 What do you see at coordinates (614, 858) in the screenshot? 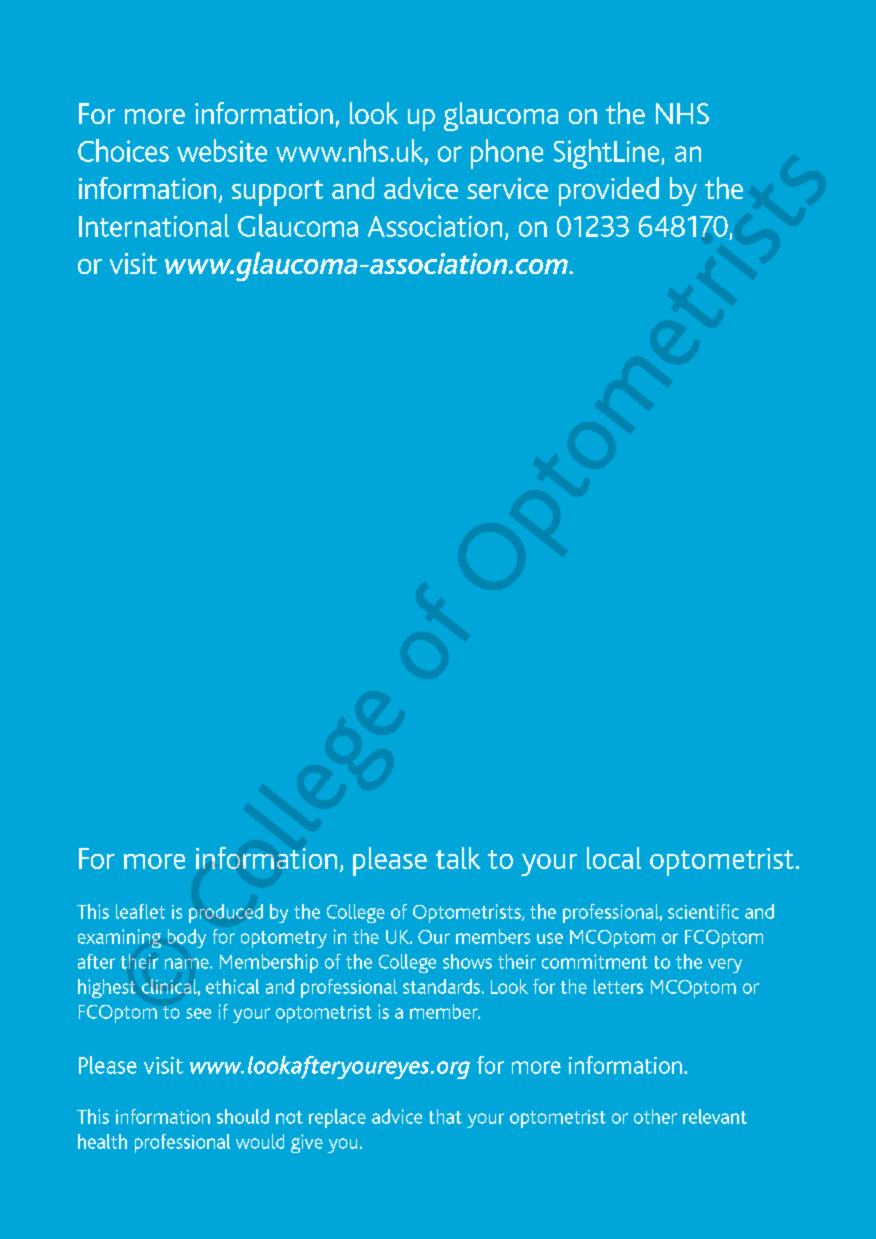
I see `local` at bounding box center [614, 858].
